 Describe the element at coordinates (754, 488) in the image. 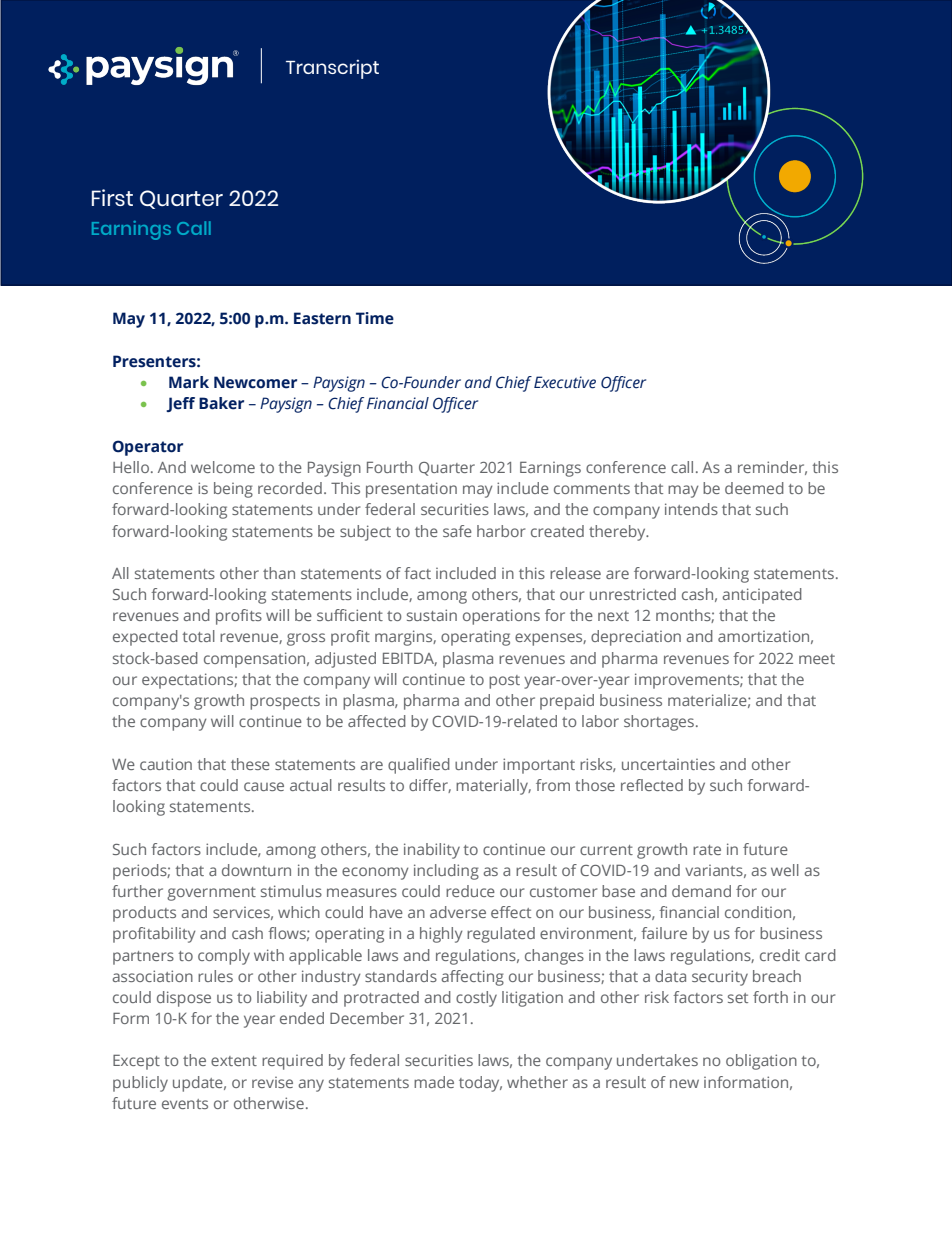

I see `deemed` at that location.
